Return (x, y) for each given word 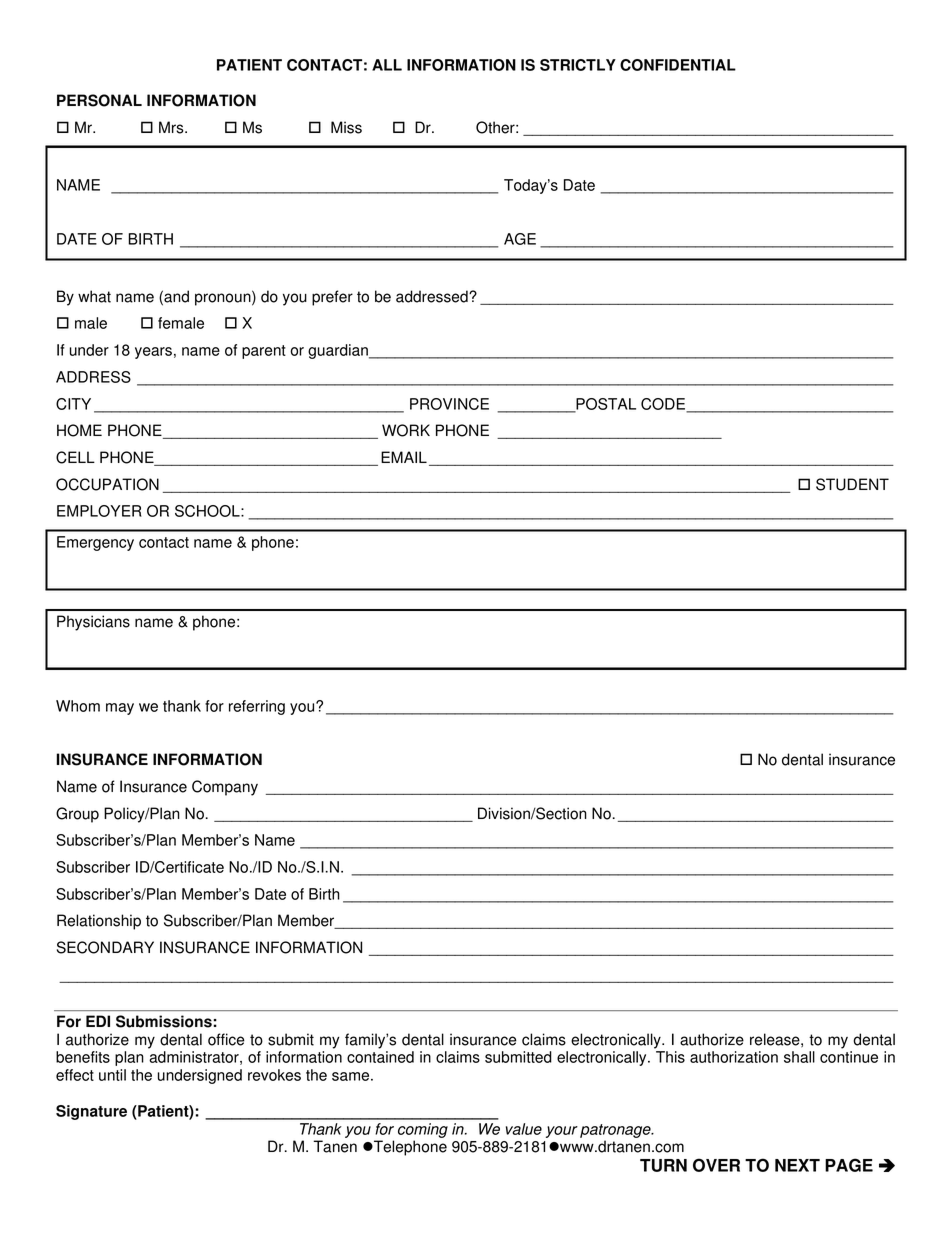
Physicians (93, 623)
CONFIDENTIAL (678, 65)
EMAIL (404, 457)
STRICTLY (578, 65)
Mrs (172, 127)
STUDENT (852, 484)
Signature (91, 1112)
